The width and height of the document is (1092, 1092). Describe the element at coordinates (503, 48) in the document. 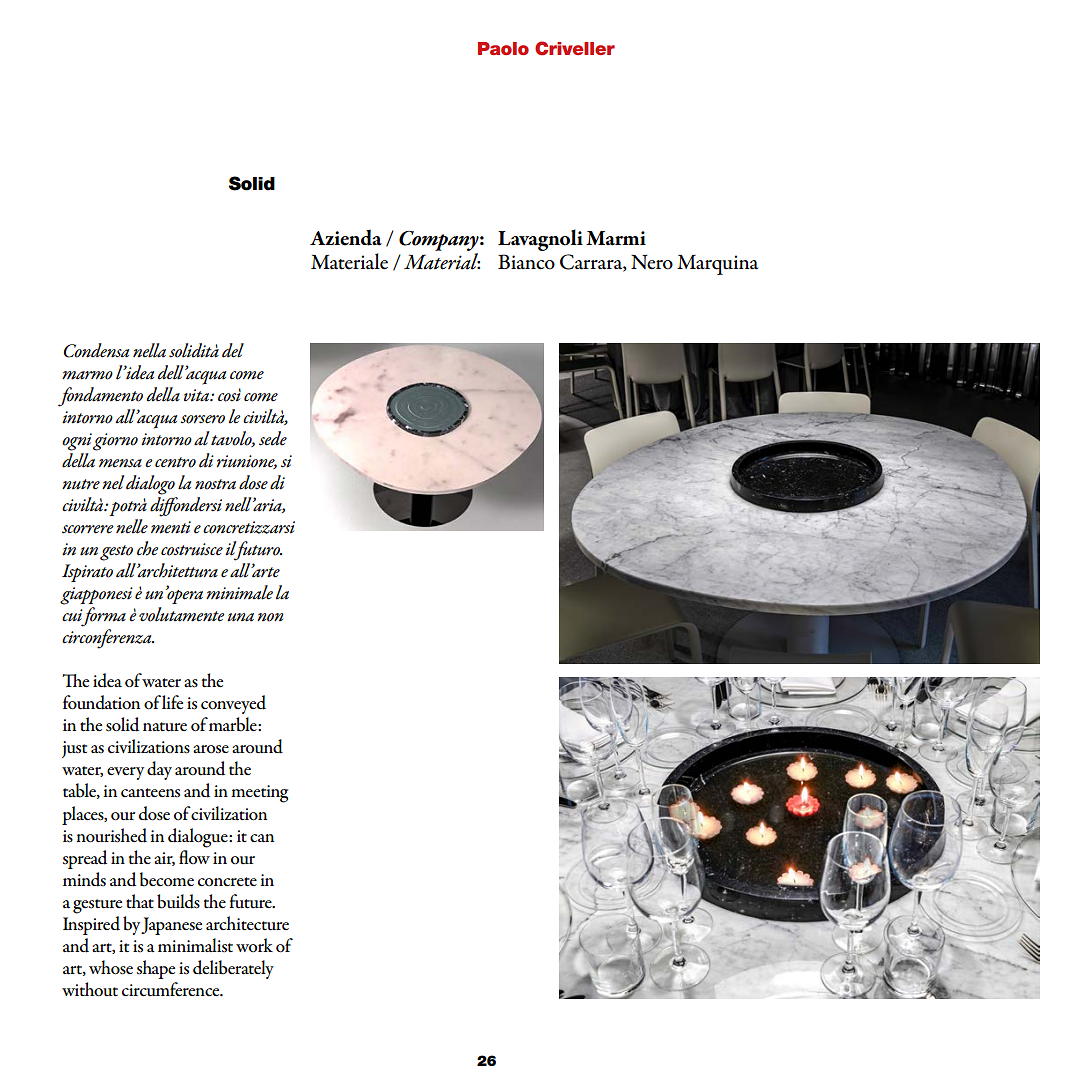

I see `Paolo` at that location.
